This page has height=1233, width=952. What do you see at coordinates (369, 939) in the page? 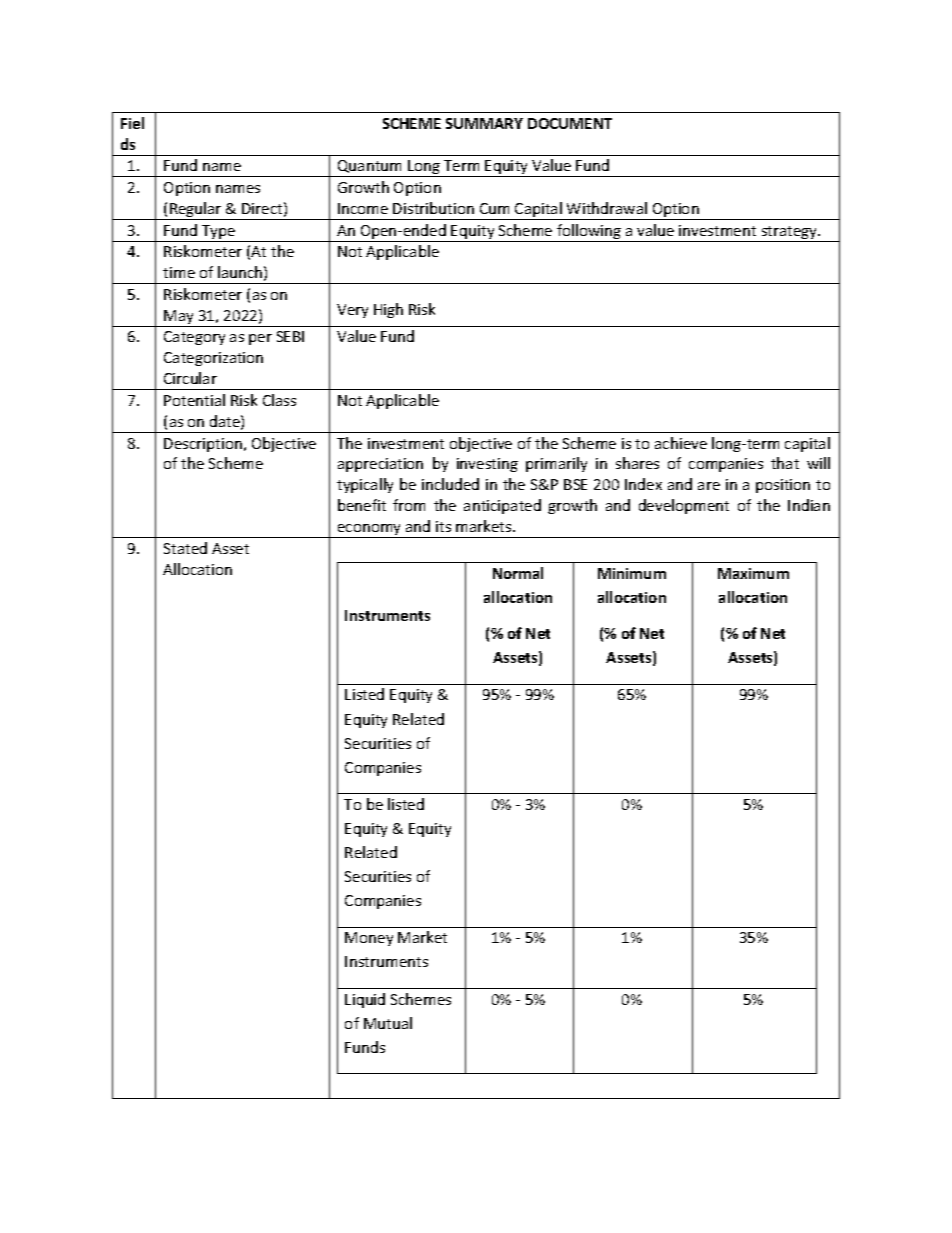
I see `Money` at bounding box center [369, 939].
